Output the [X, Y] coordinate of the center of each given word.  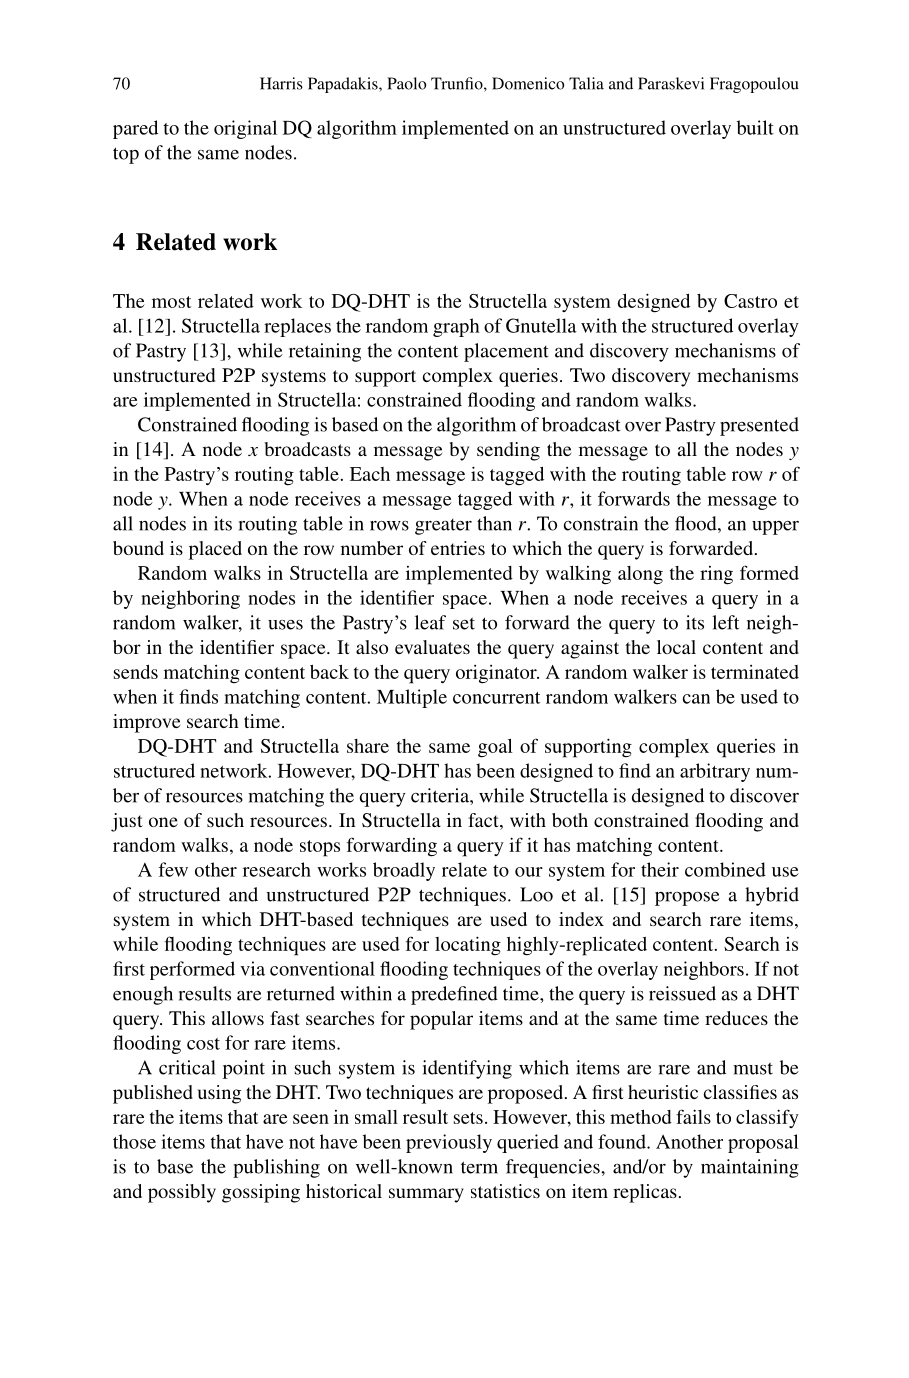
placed [215, 550]
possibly [182, 1193]
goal [495, 748]
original [245, 129]
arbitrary [715, 772]
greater [443, 527]
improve [146, 723]
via [252, 968]
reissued [682, 993]
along [640, 575]
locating [468, 946]
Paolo [406, 83]
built [755, 127]
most [172, 302]
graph [456, 327]
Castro [750, 301]
